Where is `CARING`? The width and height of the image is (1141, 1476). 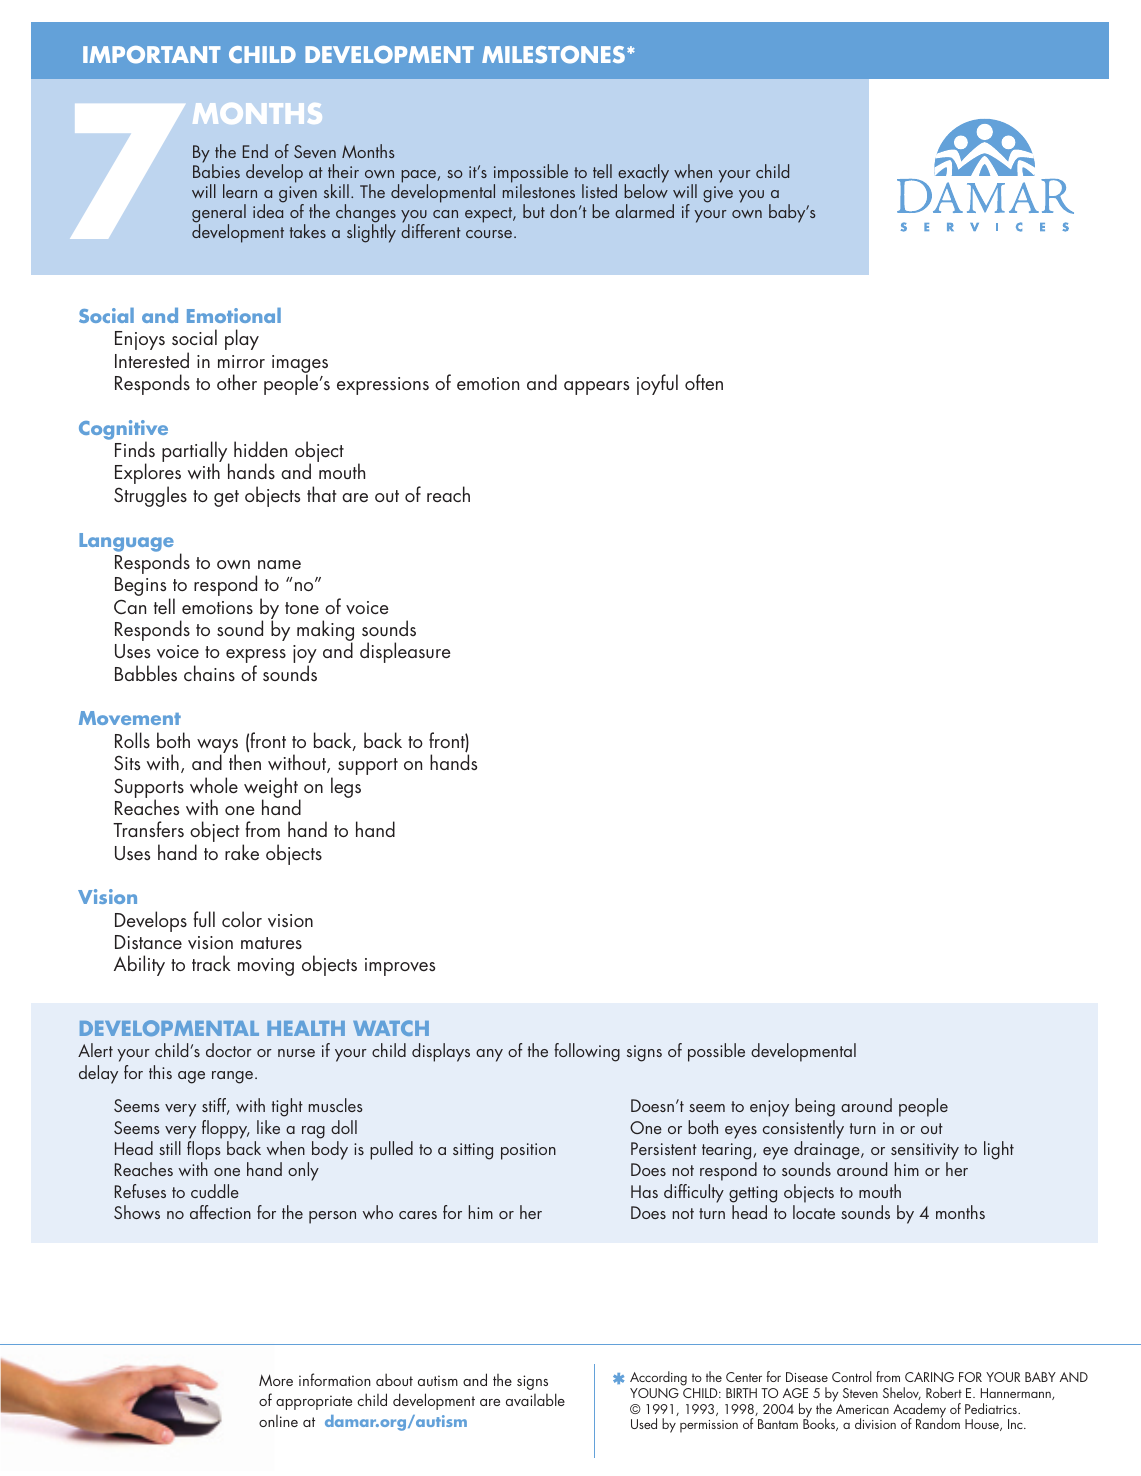
CARING is located at coordinates (929, 1377).
